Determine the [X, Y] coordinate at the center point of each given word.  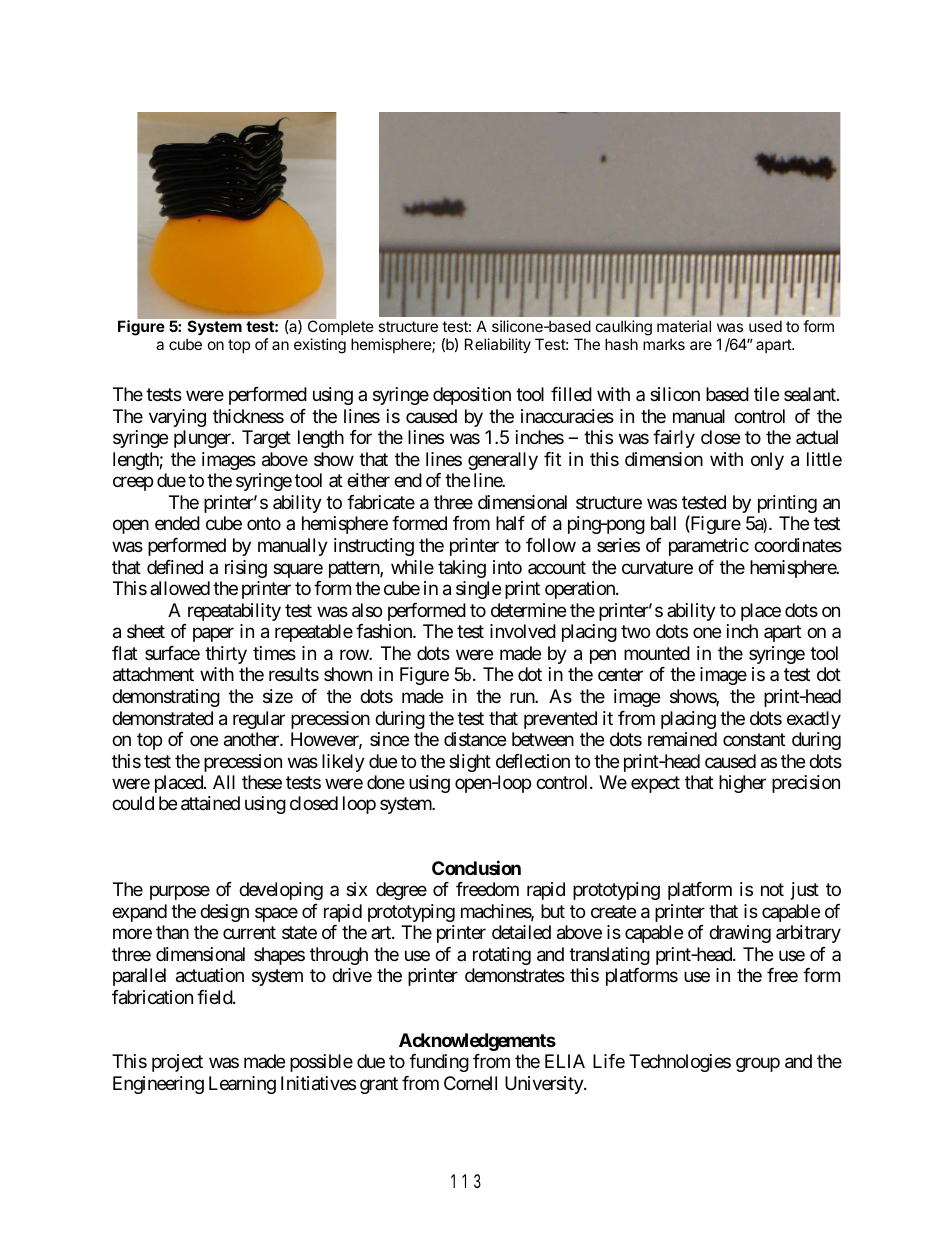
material [684, 326]
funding [439, 1063]
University [545, 1085]
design [224, 913]
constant [754, 739]
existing [320, 346]
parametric [709, 547]
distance [475, 739]
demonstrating [166, 698]
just [805, 891]
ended [177, 523]
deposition [472, 396]
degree [401, 891]
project [177, 1063]
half [510, 523]
